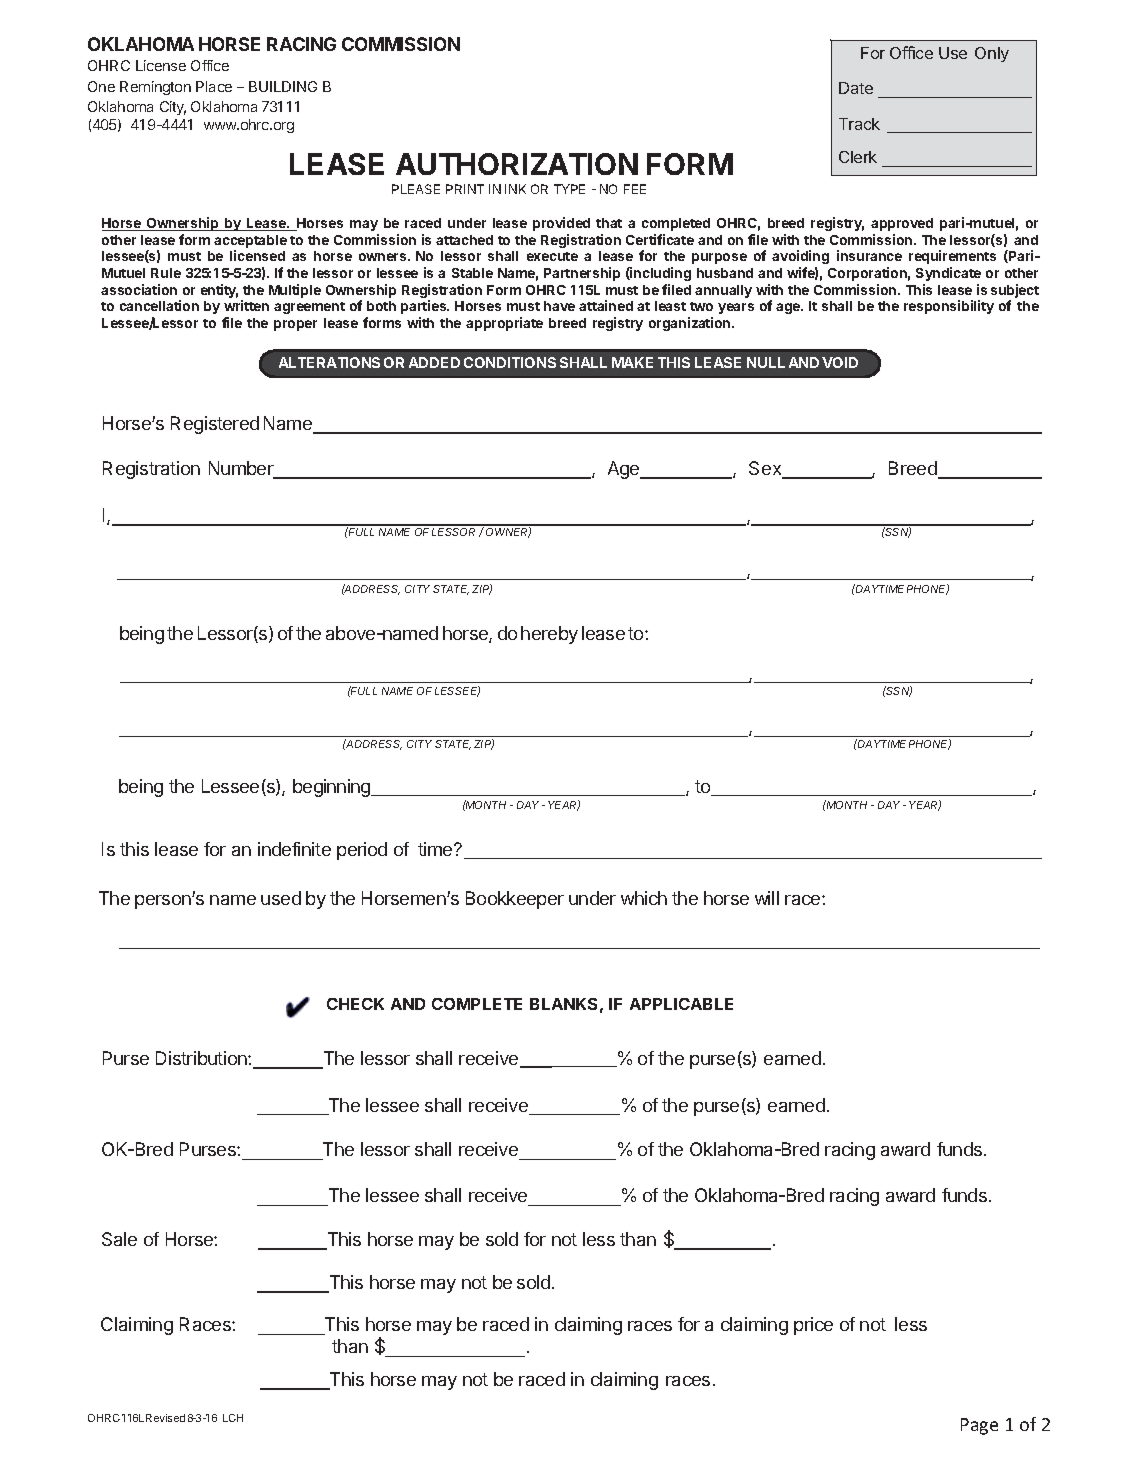 The height and width of the page is (1473, 1138). Describe the element at coordinates (549, 635) in the page. I see `hereby` at that location.
